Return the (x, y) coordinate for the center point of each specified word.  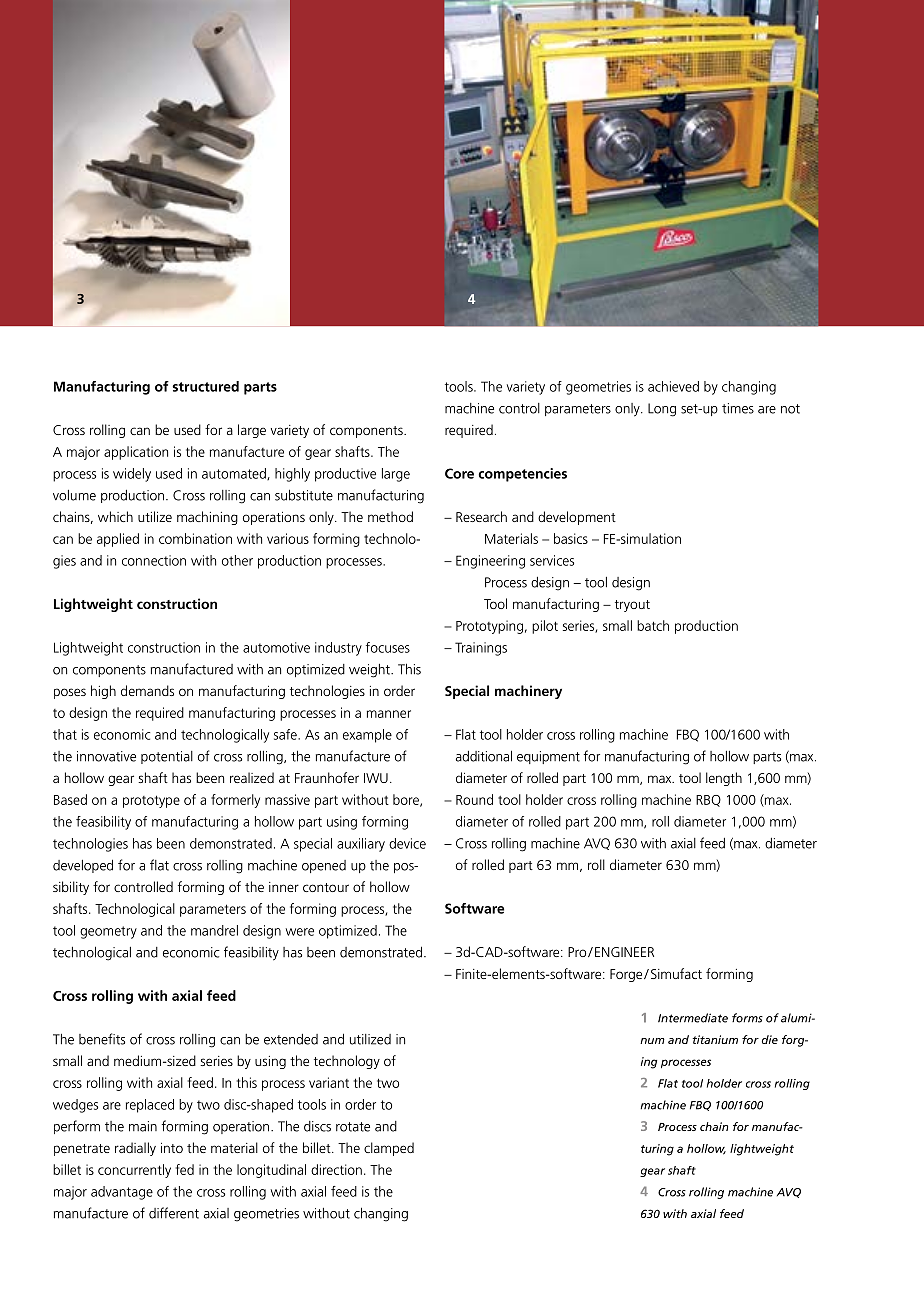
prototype (151, 801)
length (724, 779)
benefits (102, 1039)
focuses (388, 647)
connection (154, 560)
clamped (389, 1149)
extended (291, 1039)
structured (205, 386)
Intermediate (693, 1018)
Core (459, 473)
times (738, 408)
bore (407, 800)
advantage (122, 1193)
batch (653, 625)
